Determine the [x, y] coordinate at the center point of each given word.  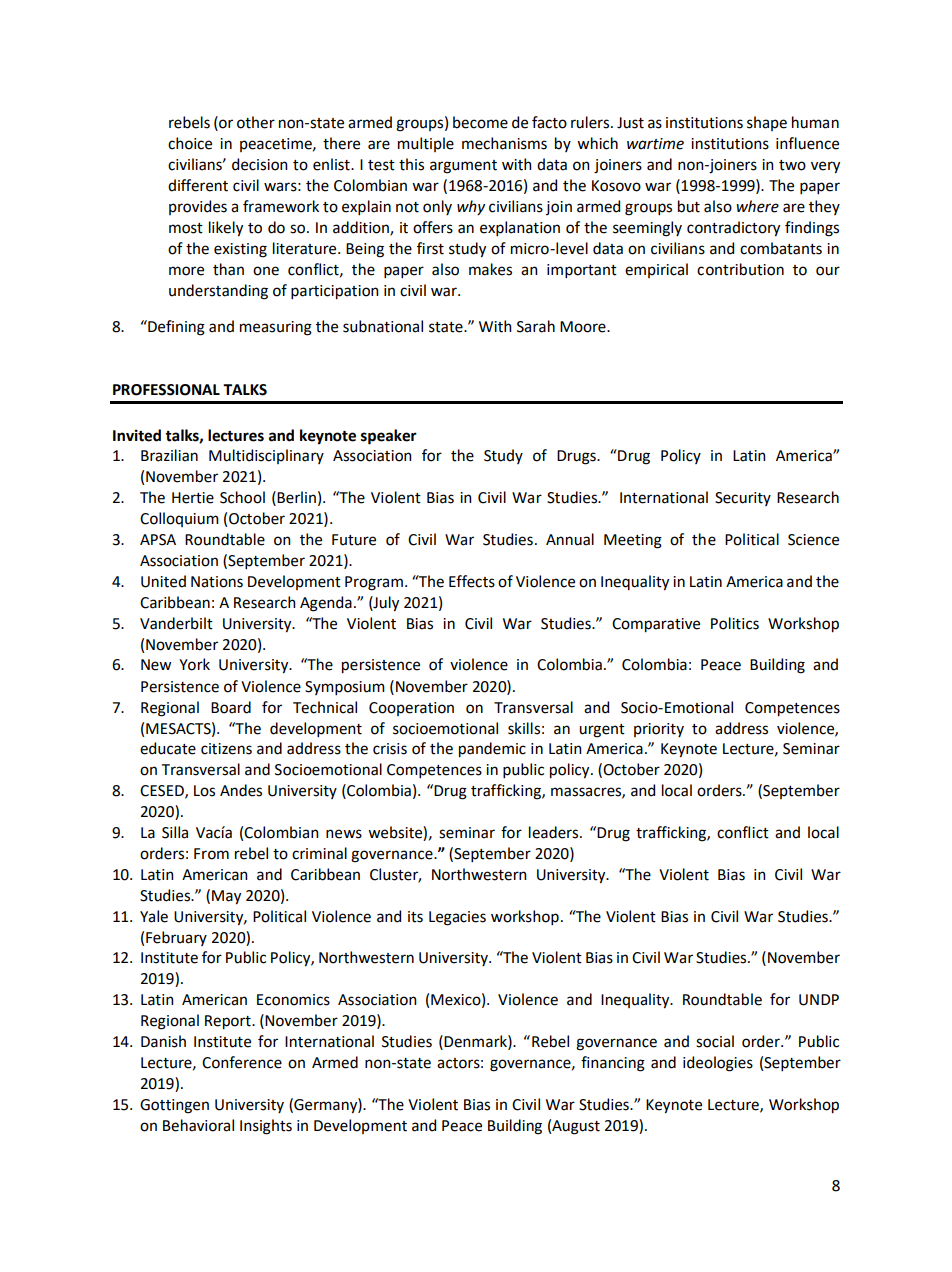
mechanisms [504, 143]
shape [767, 123]
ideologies [718, 1064]
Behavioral [198, 1125]
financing [613, 1064]
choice [190, 143]
